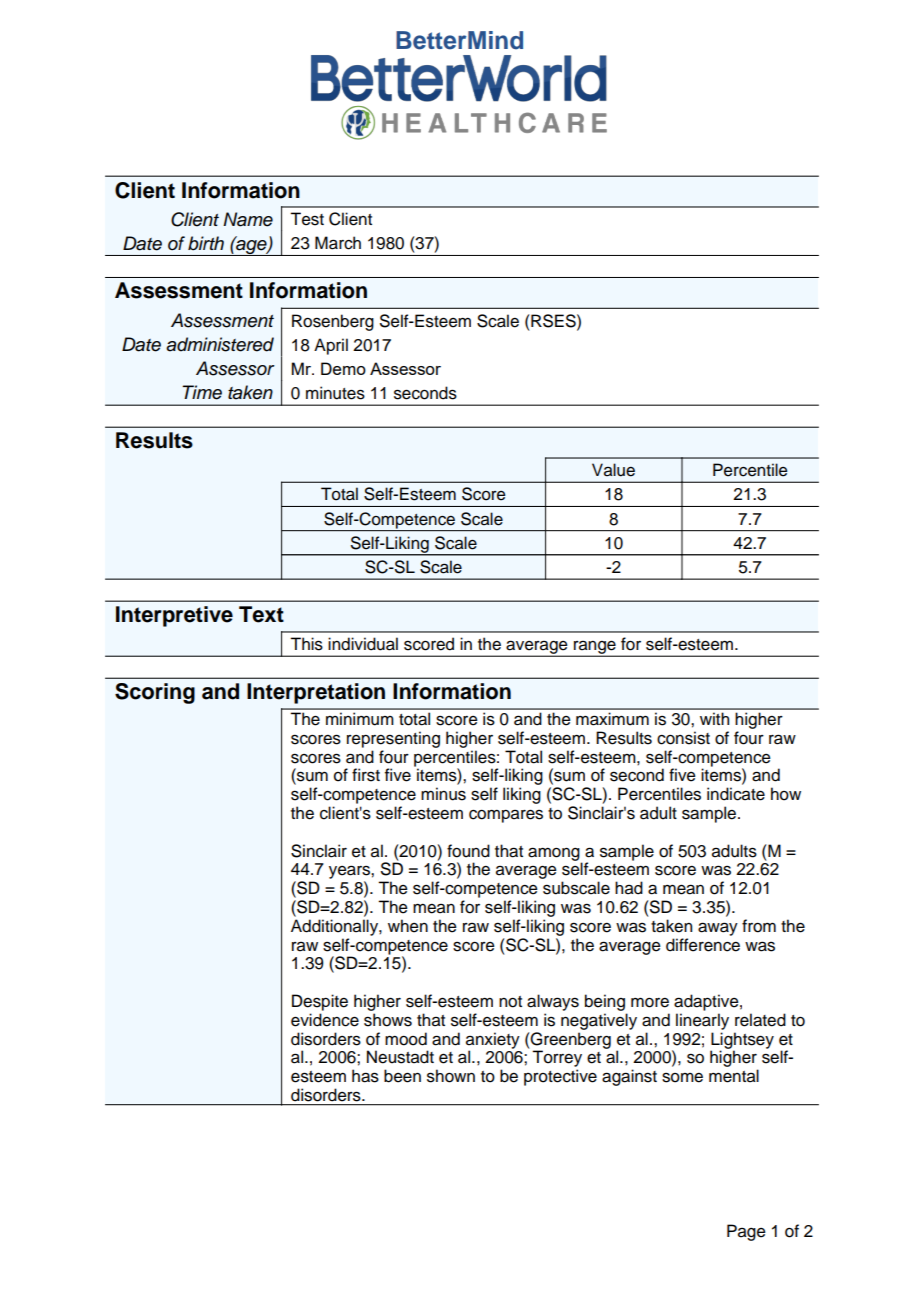 This image has height=1308, width=924. I want to click on consist, so click(683, 738).
